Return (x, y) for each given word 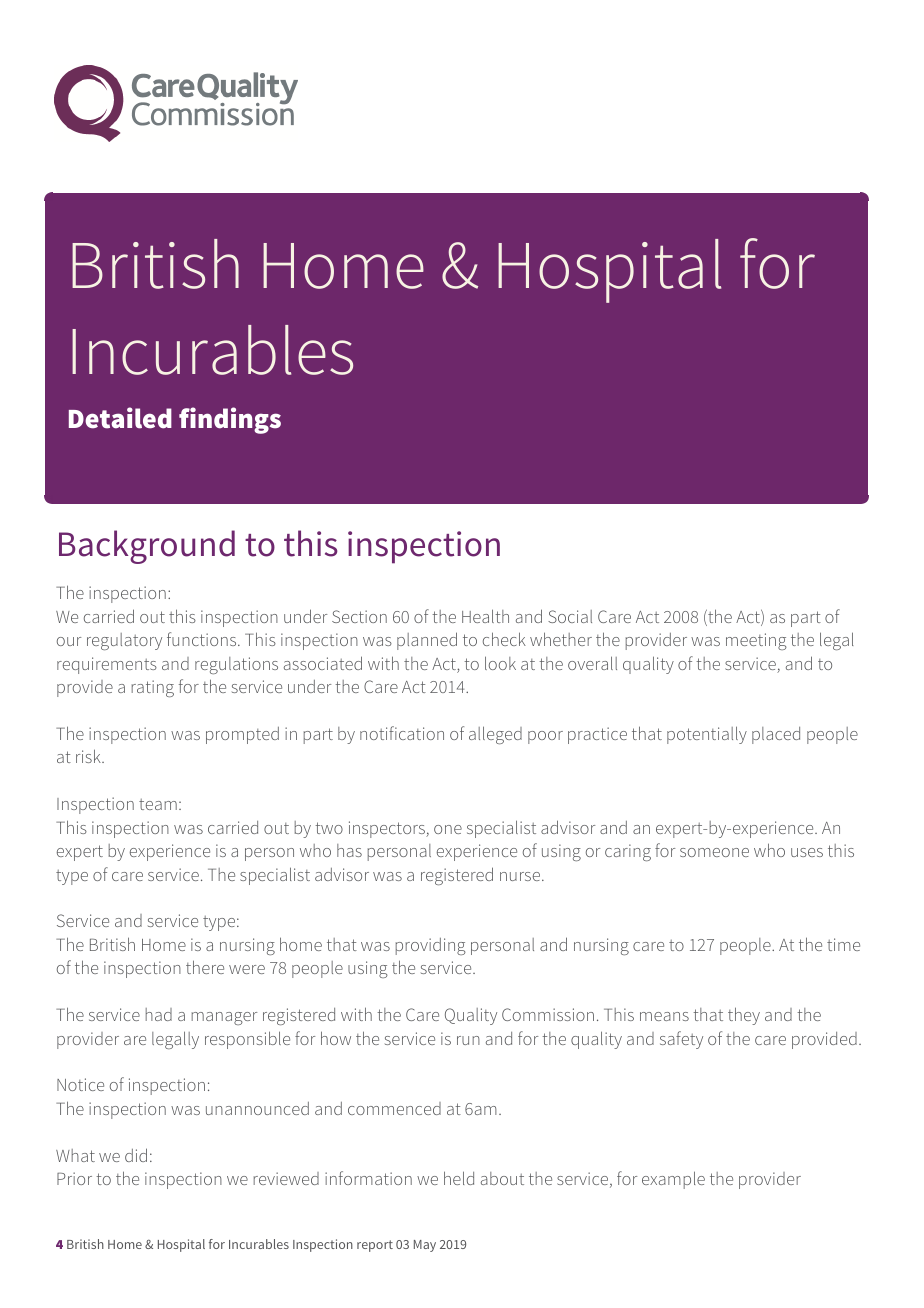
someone (714, 852)
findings (230, 420)
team (158, 804)
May (425, 1246)
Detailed (120, 418)
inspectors (388, 829)
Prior (74, 1178)
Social (570, 616)
